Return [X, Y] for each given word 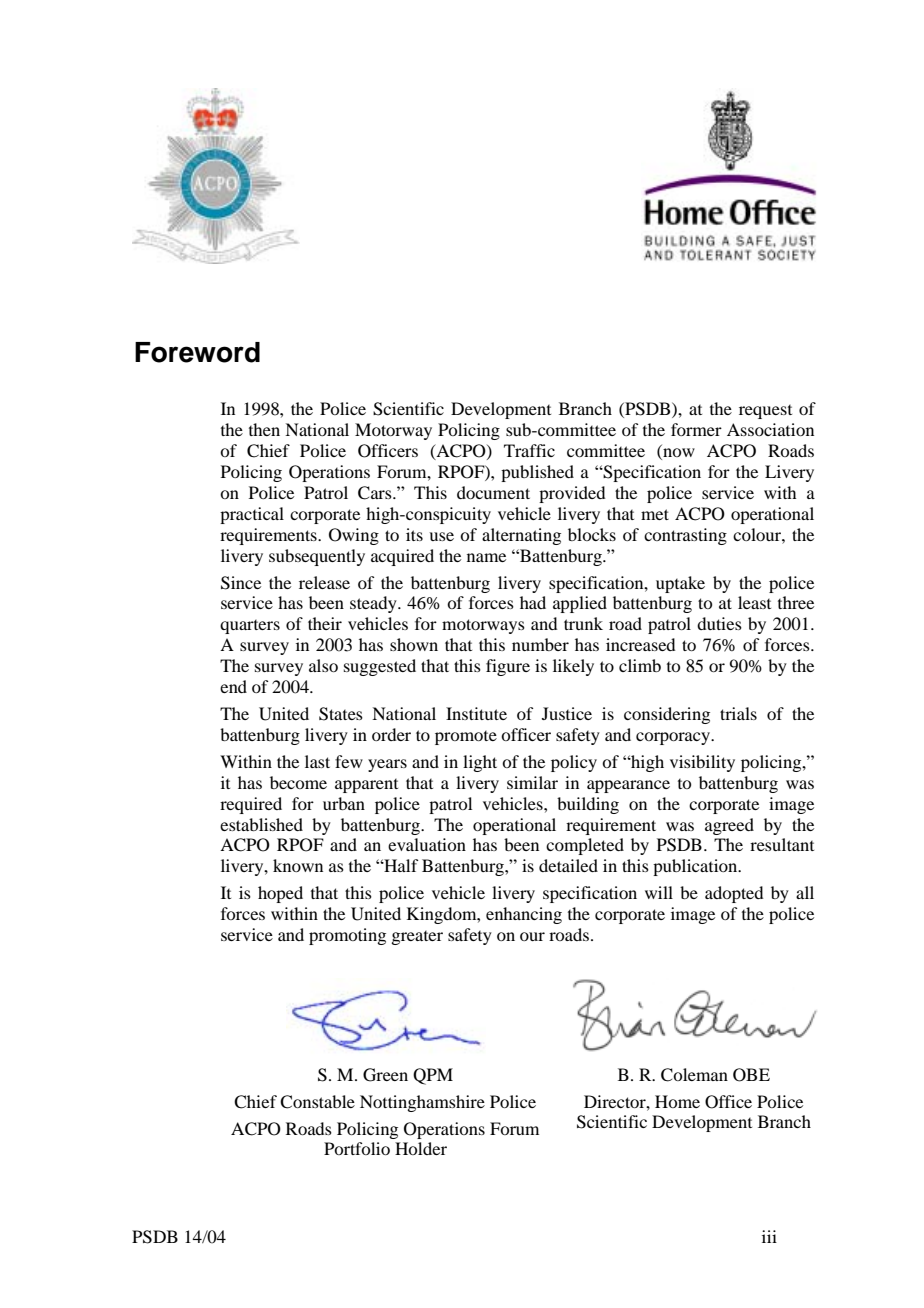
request [765, 412]
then [264, 429]
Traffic [529, 450]
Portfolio [357, 1148]
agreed [729, 826]
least [754, 602]
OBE [751, 1075]
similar [532, 782]
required [251, 805]
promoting [347, 936]
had [533, 602]
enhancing [524, 915]
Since [241, 583]
